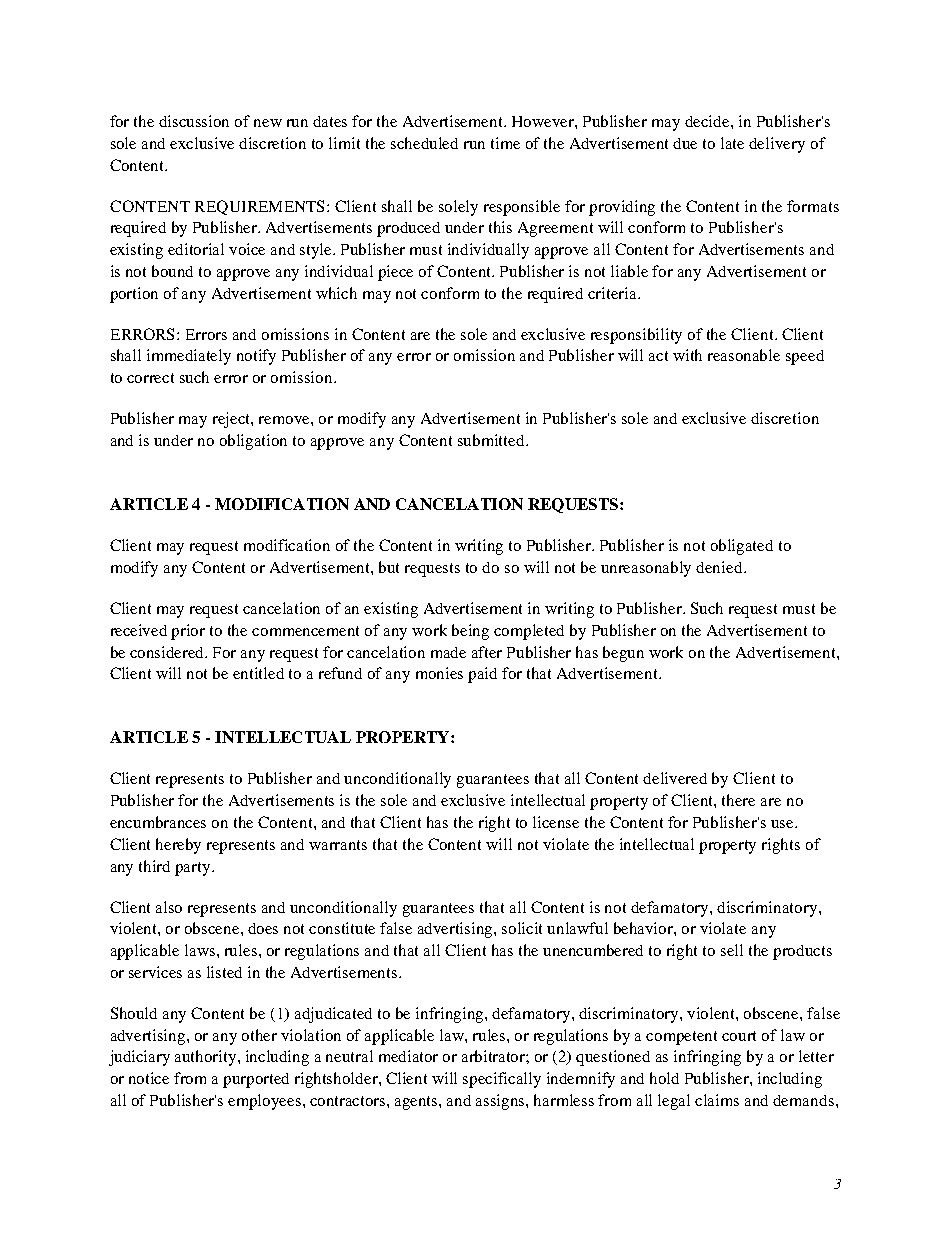  I want to click on delivery, so click(777, 145).
